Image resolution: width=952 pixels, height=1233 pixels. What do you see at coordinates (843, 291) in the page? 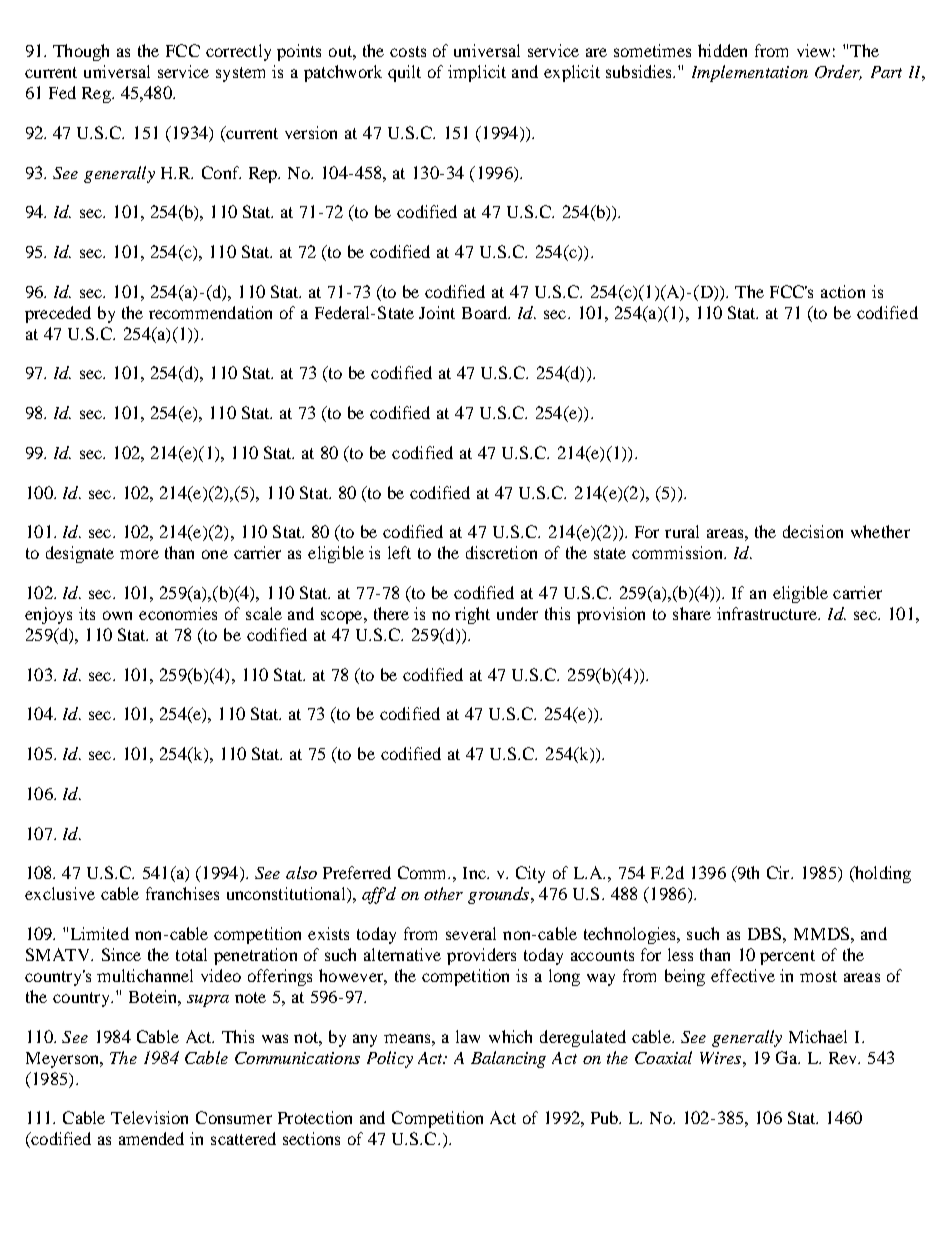
I see `action` at bounding box center [843, 291].
